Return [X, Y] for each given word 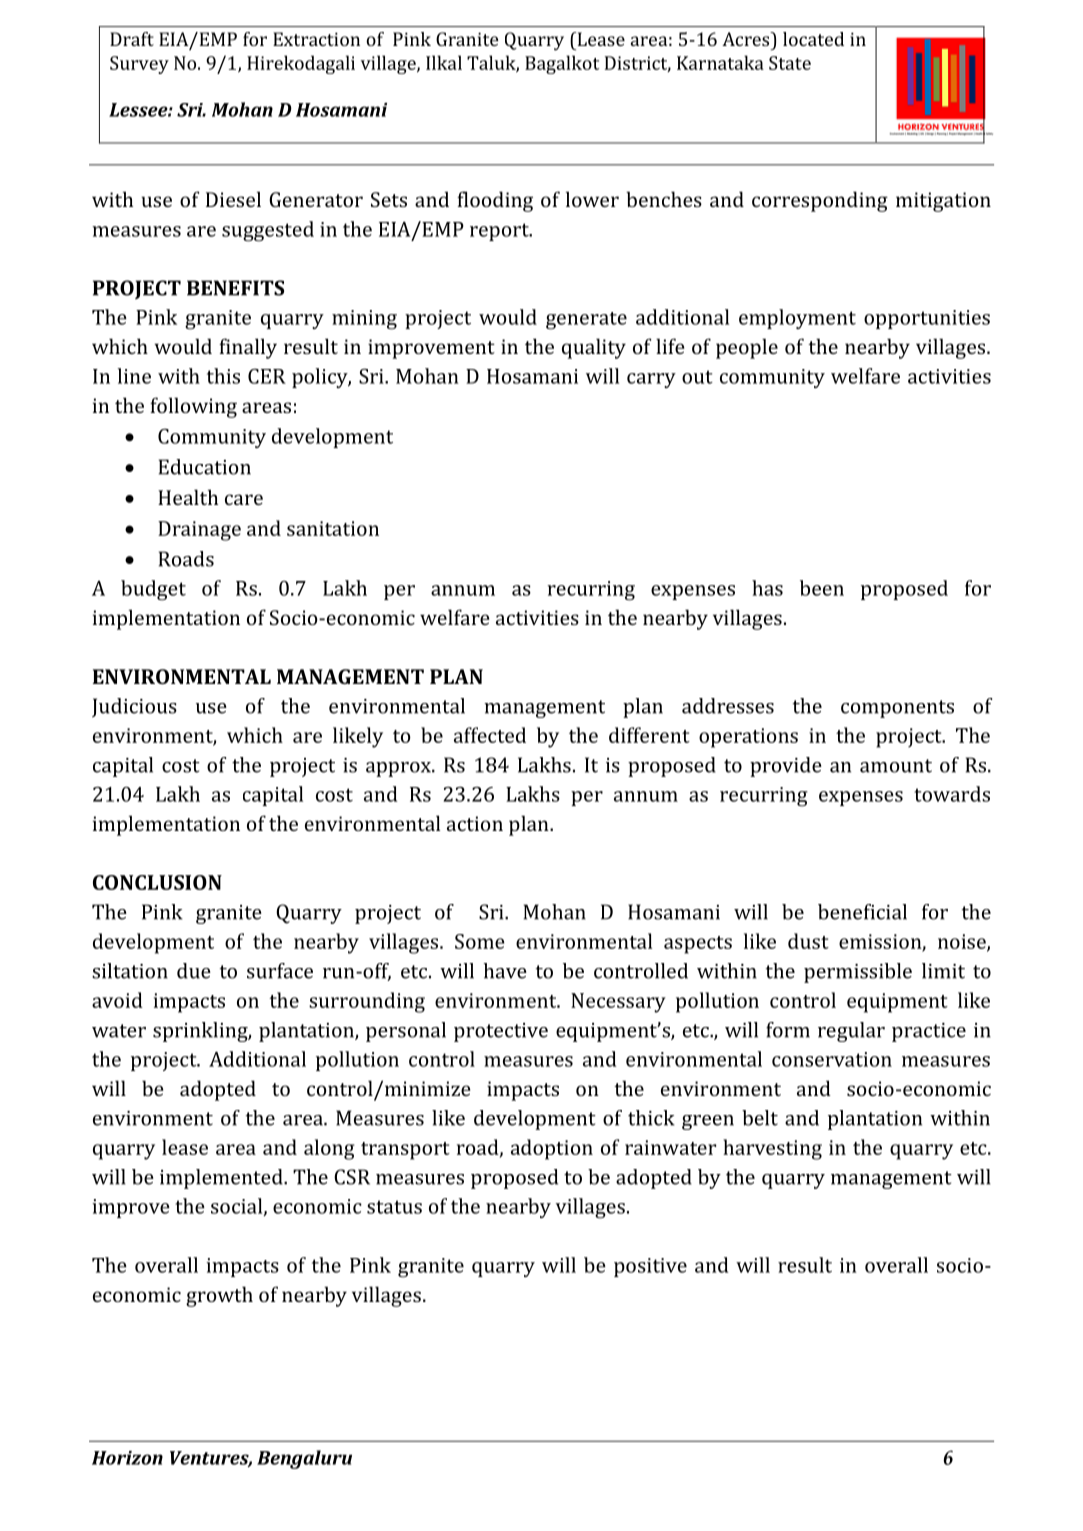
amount [896, 766]
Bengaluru [304, 1459]
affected [490, 735]
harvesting [772, 1149]
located [813, 39]
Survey [139, 65]
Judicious [134, 708]
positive [650, 1267]
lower [592, 199]
